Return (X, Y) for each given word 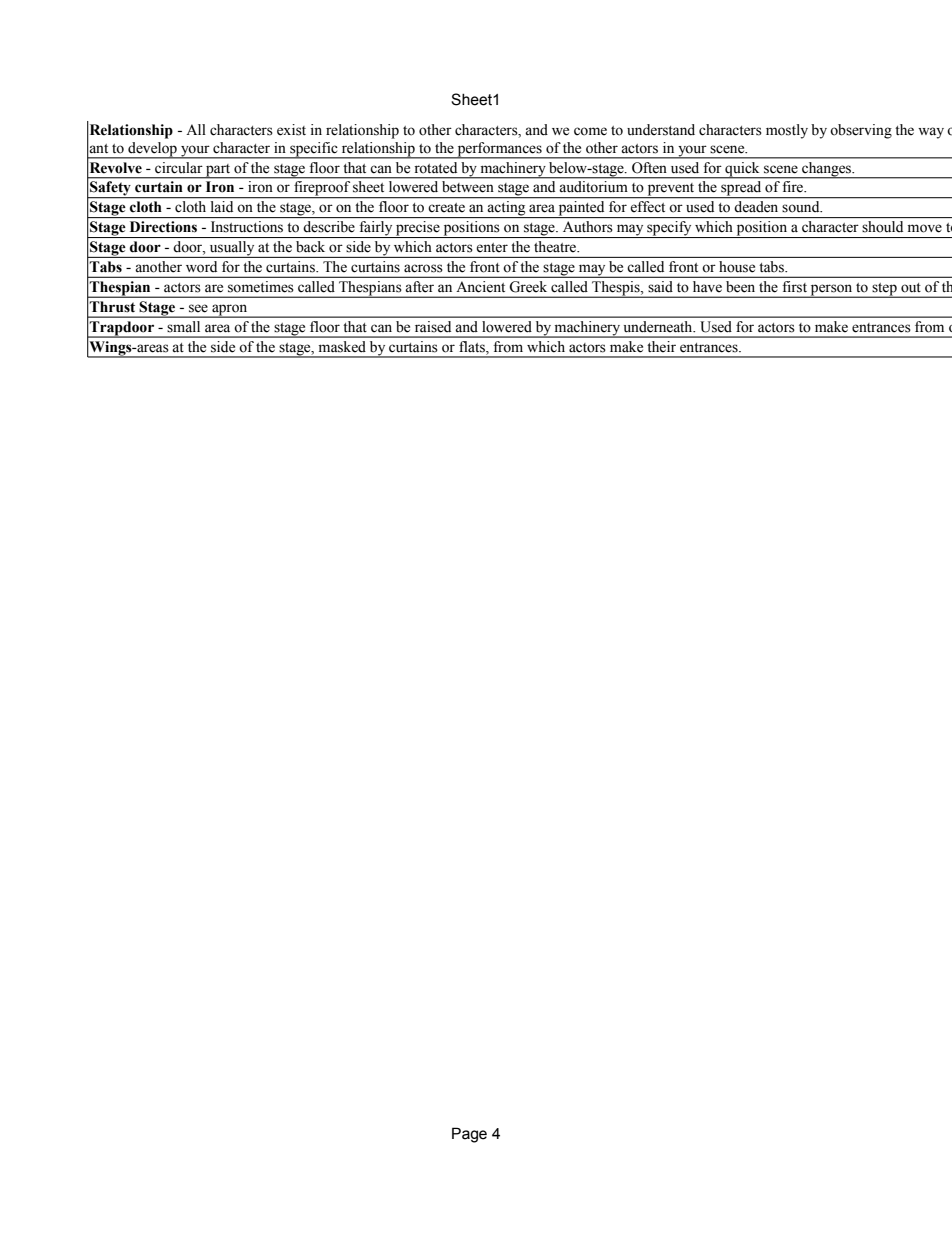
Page (469, 1135)
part (218, 171)
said (660, 286)
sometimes (260, 286)
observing (861, 131)
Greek (528, 286)
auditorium (593, 186)
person (832, 291)
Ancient (481, 286)
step (884, 290)
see (198, 308)
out (911, 288)
